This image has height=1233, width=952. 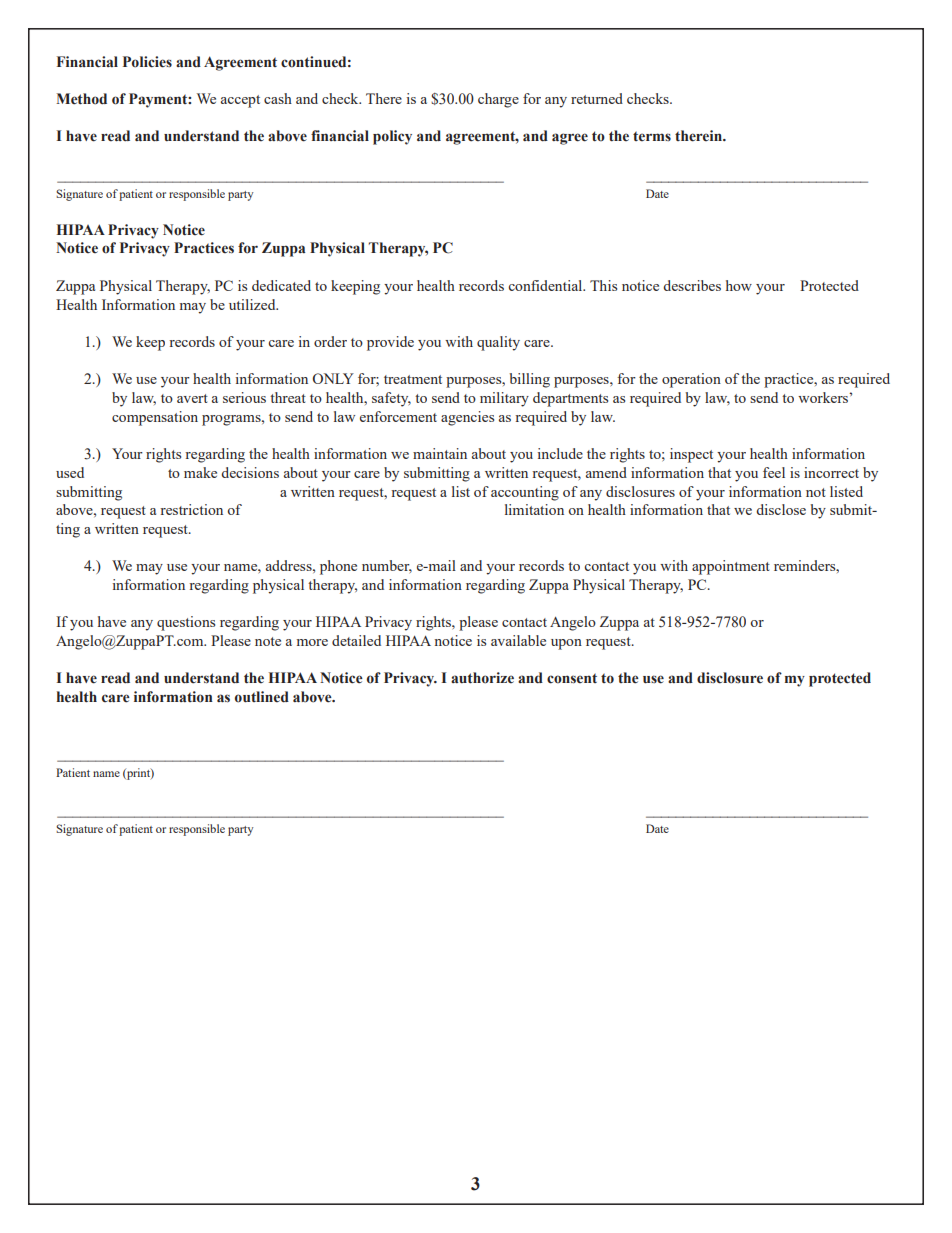 I want to click on outlined, so click(x=262, y=697).
